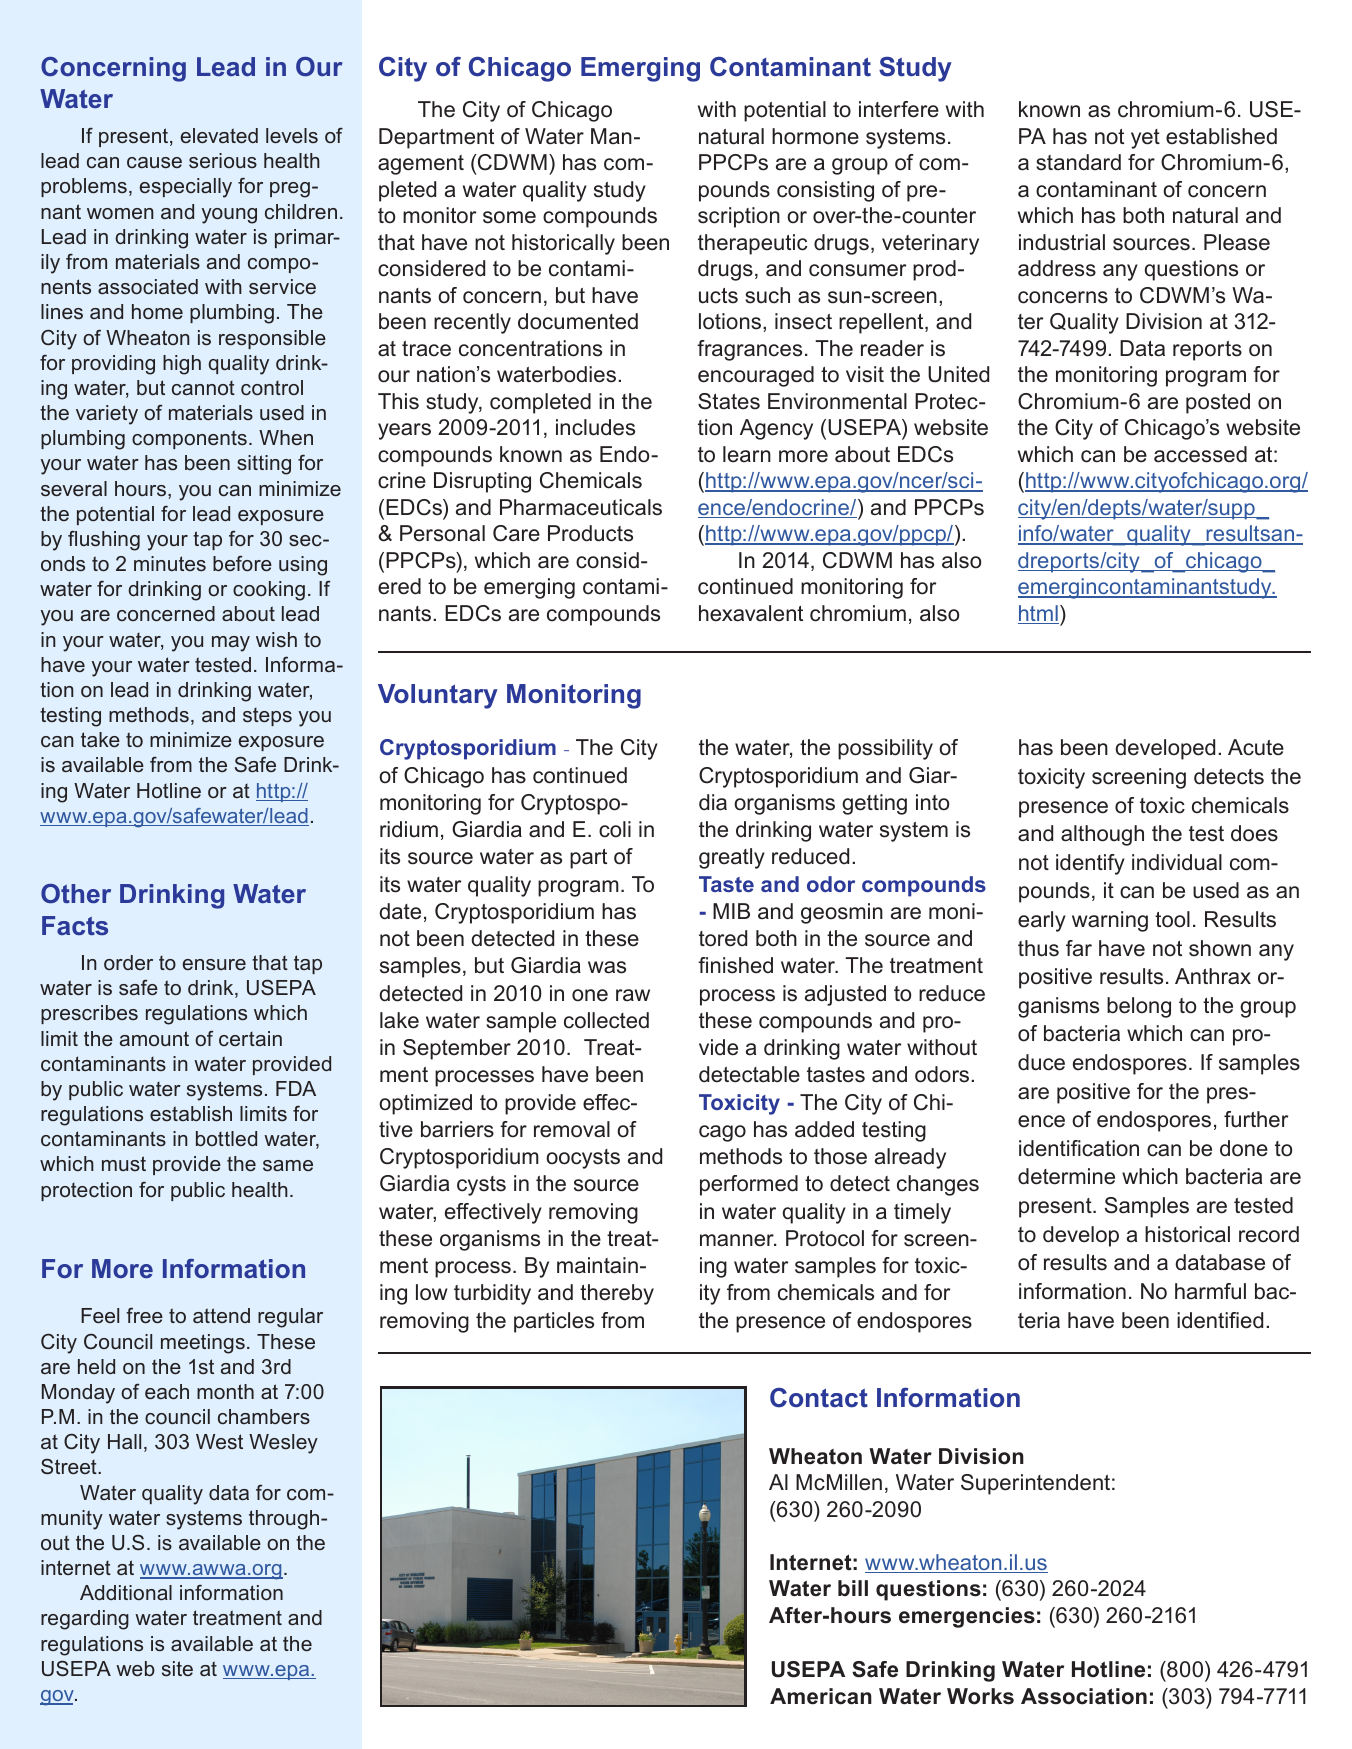  I want to click on Pharmaceuticals, so click(581, 507).
